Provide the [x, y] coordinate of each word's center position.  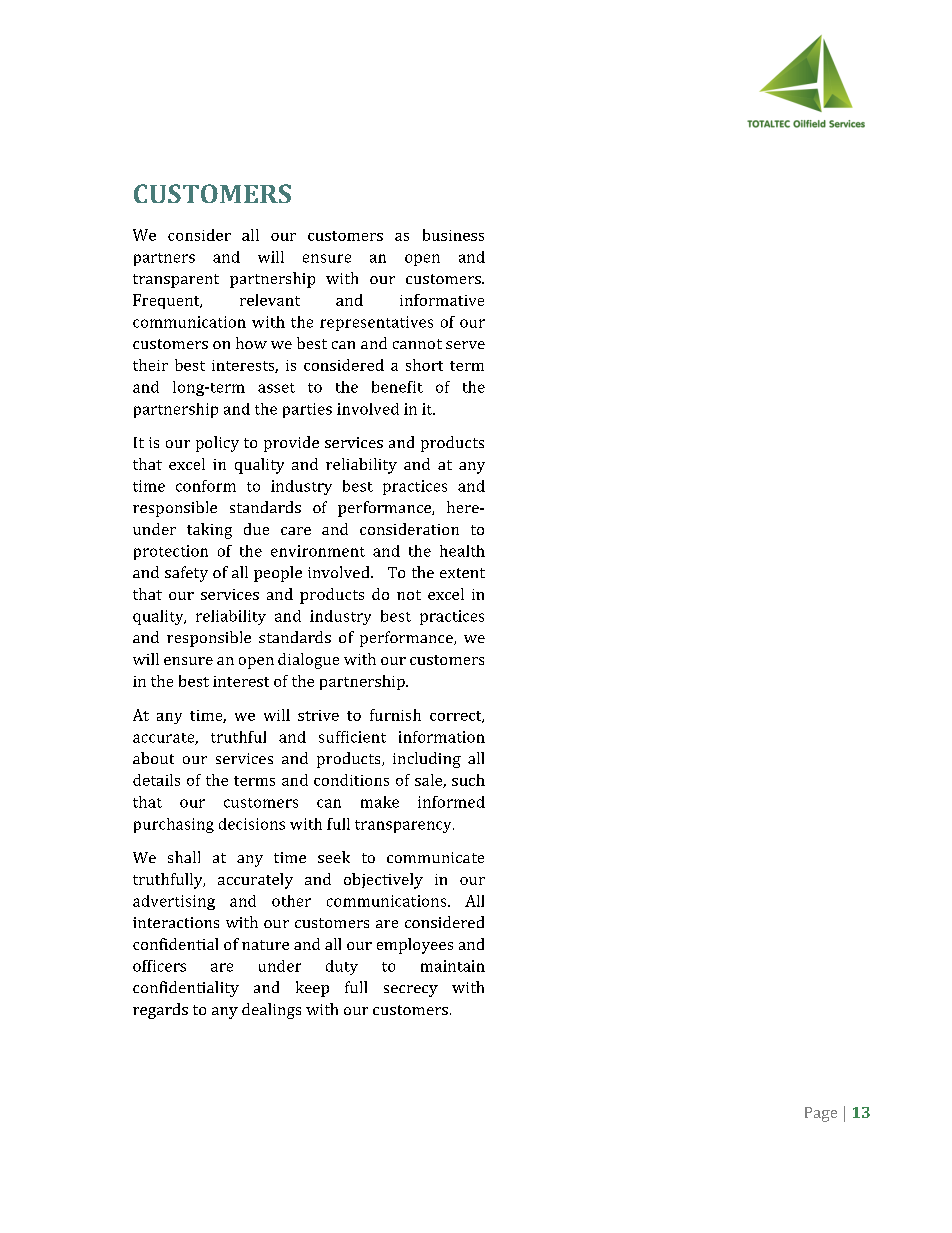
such [468, 780]
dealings [271, 1011]
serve [465, 345]
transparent [176, 281]
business [453, 235]
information [442, 737]
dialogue [308, 661]
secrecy [411, 991]
